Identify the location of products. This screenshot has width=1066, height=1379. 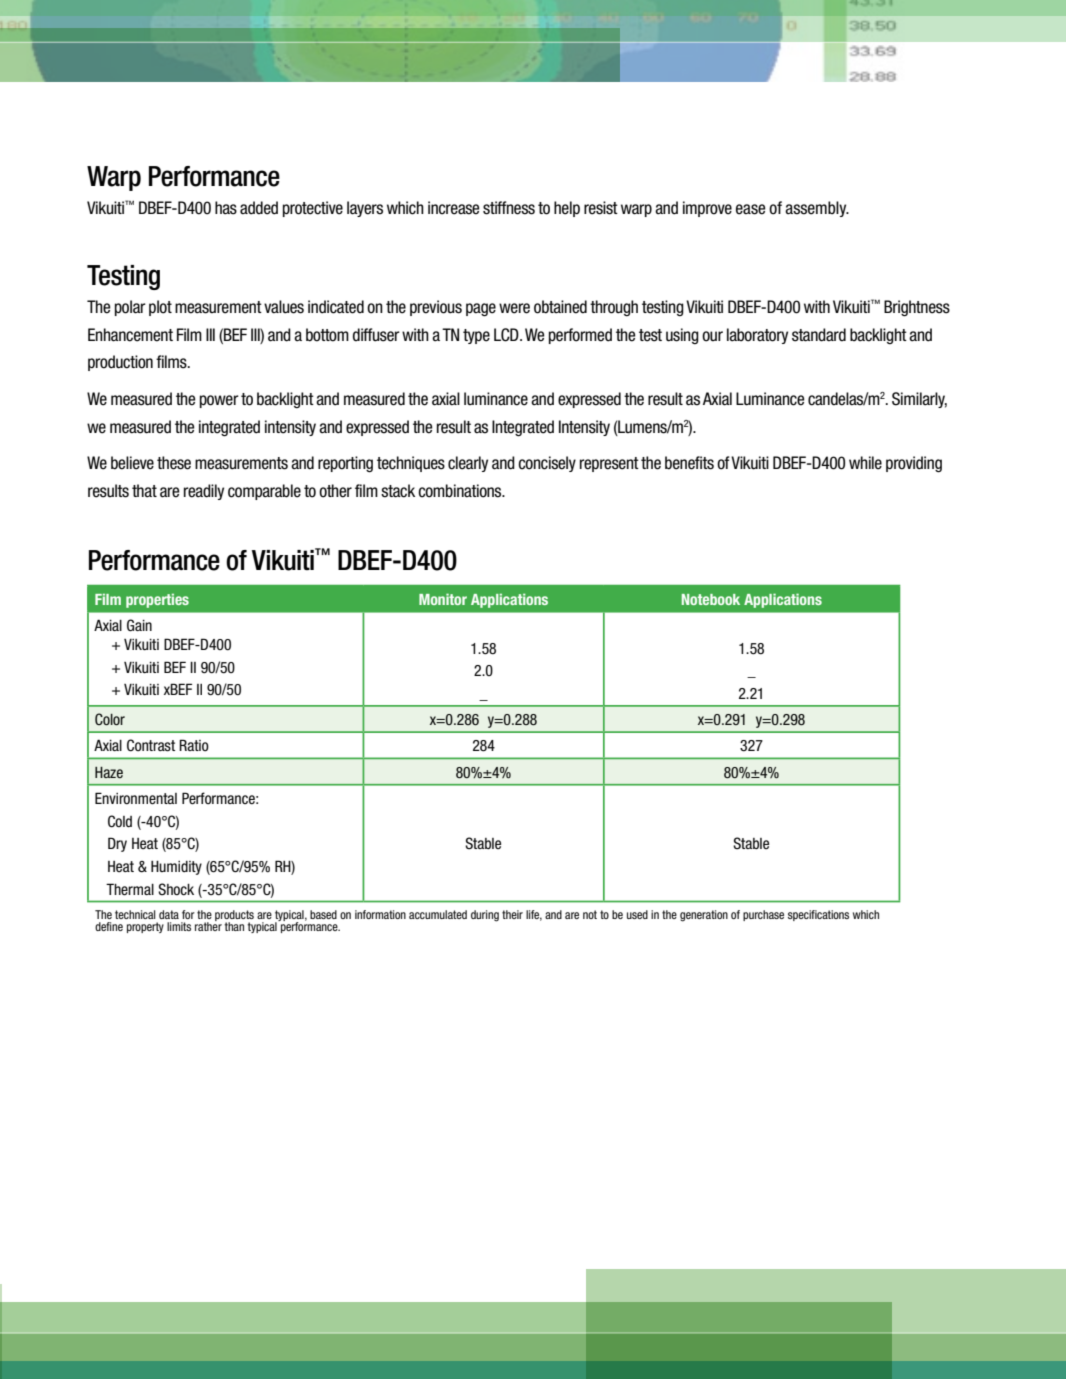
(234, 916).
